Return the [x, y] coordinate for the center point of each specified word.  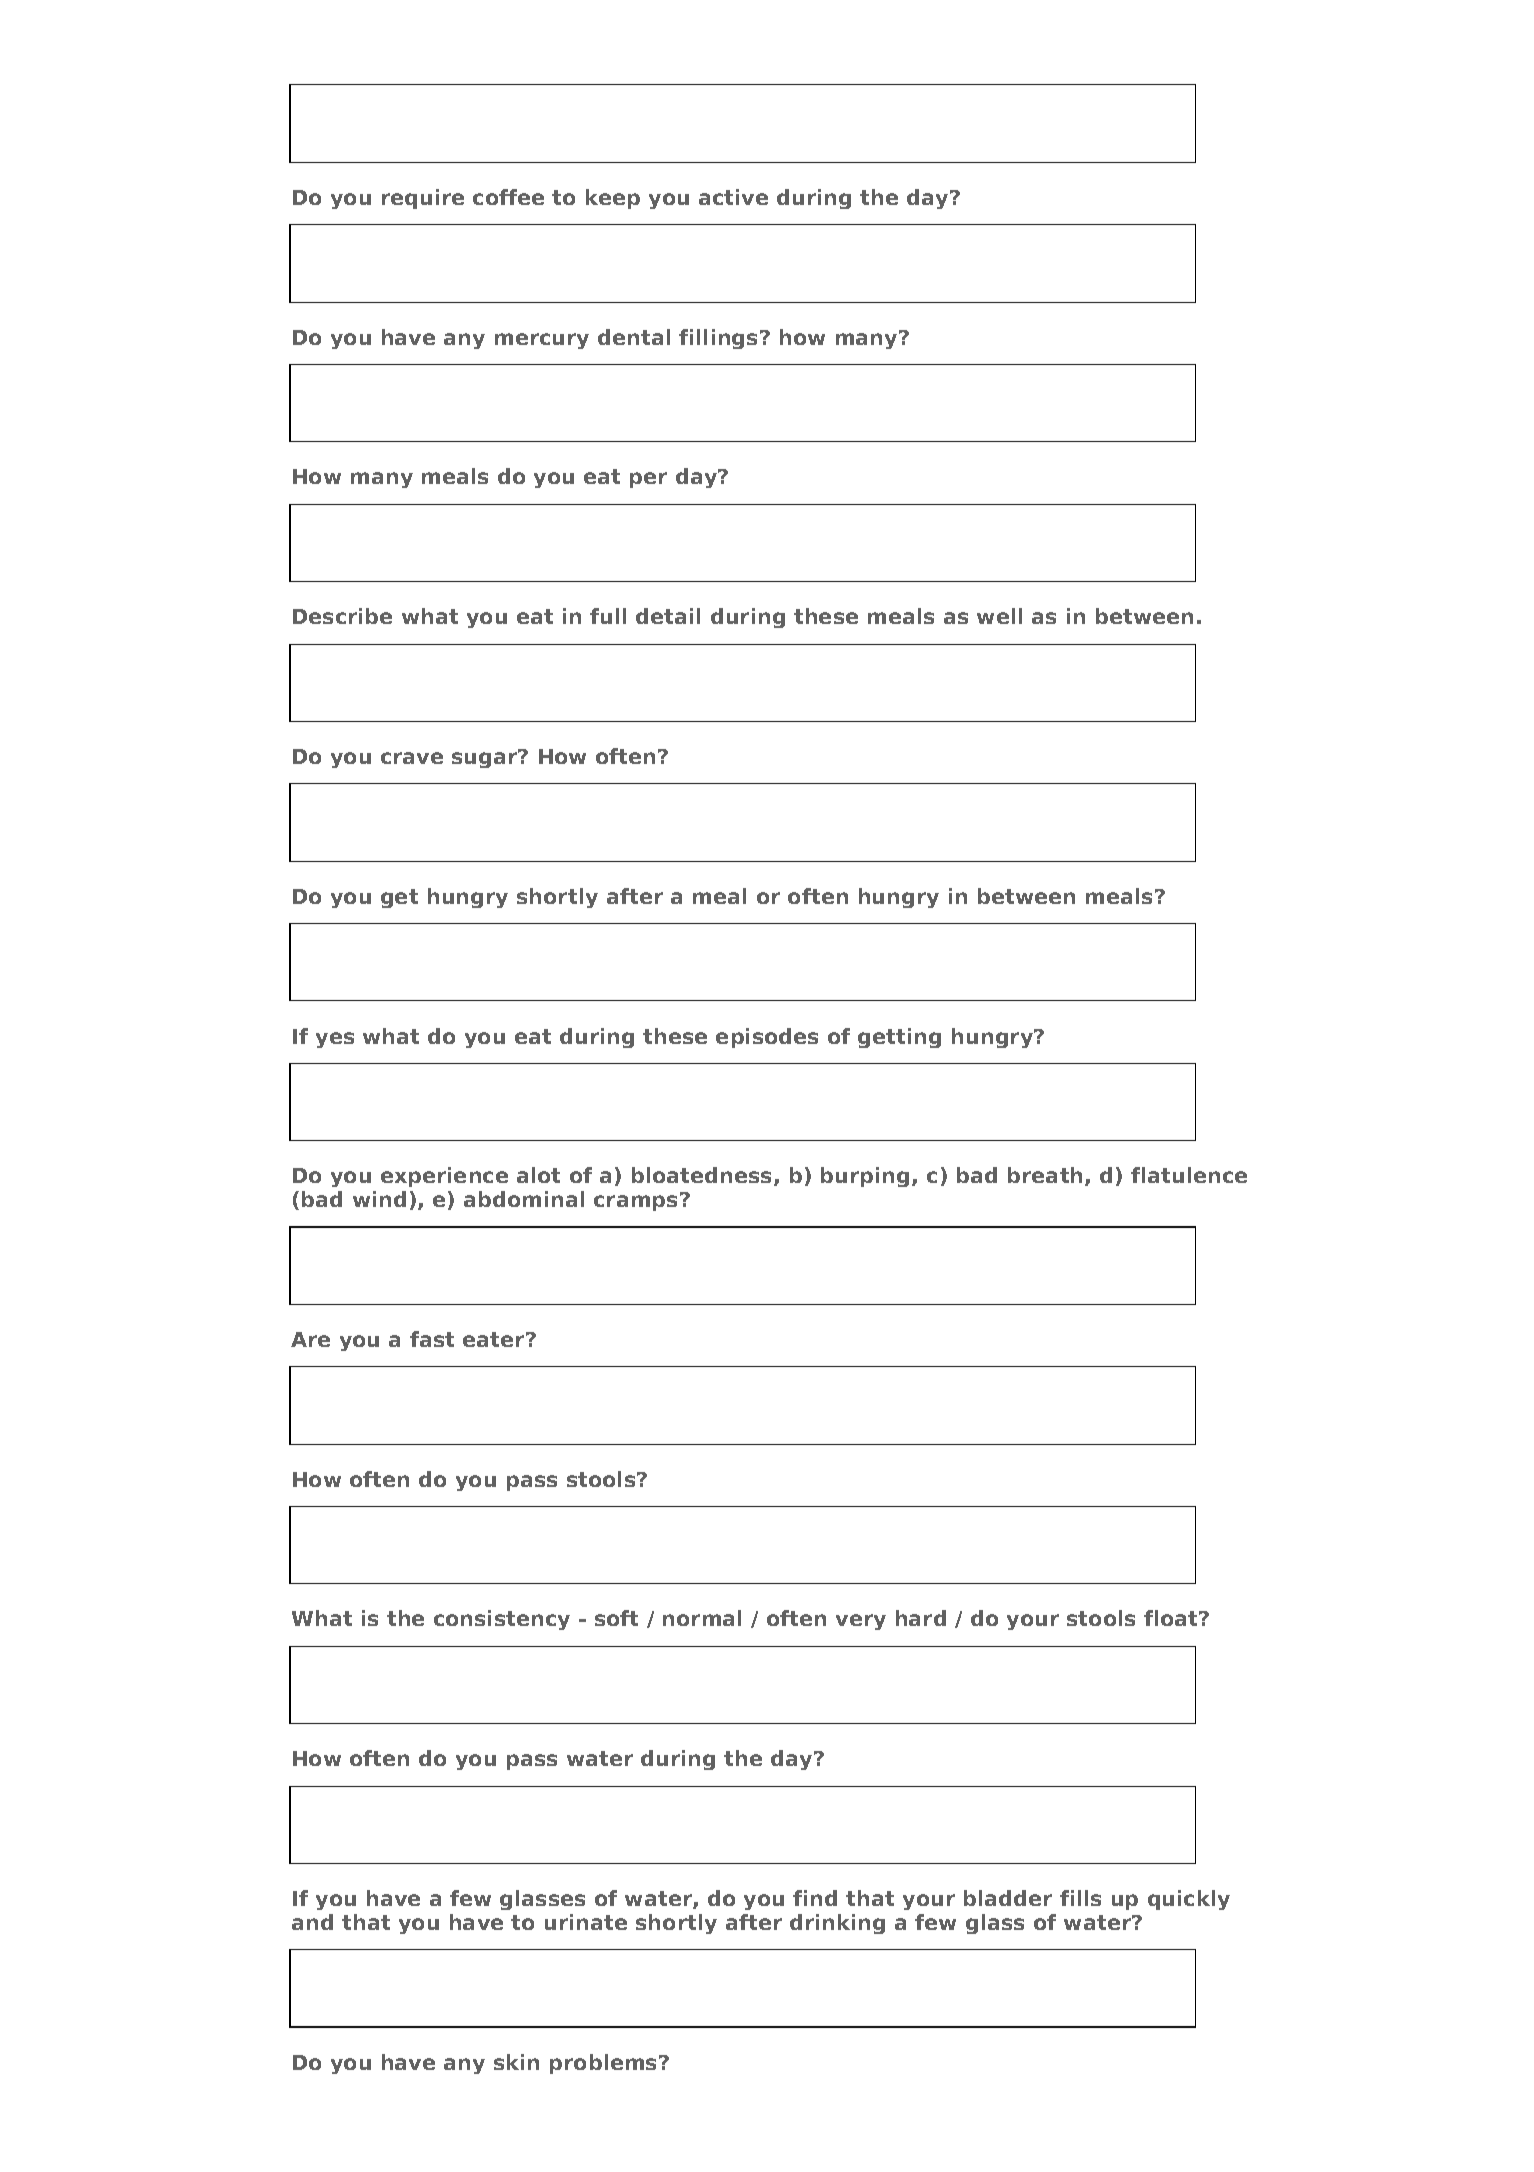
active [733, 197]
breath [1047, 1176]
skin [516, 2062]
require [423, 199]
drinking [837, 1924]
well [999, 616]
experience [444, 1177]
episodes [767, 1038]
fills [1080, 1898]
